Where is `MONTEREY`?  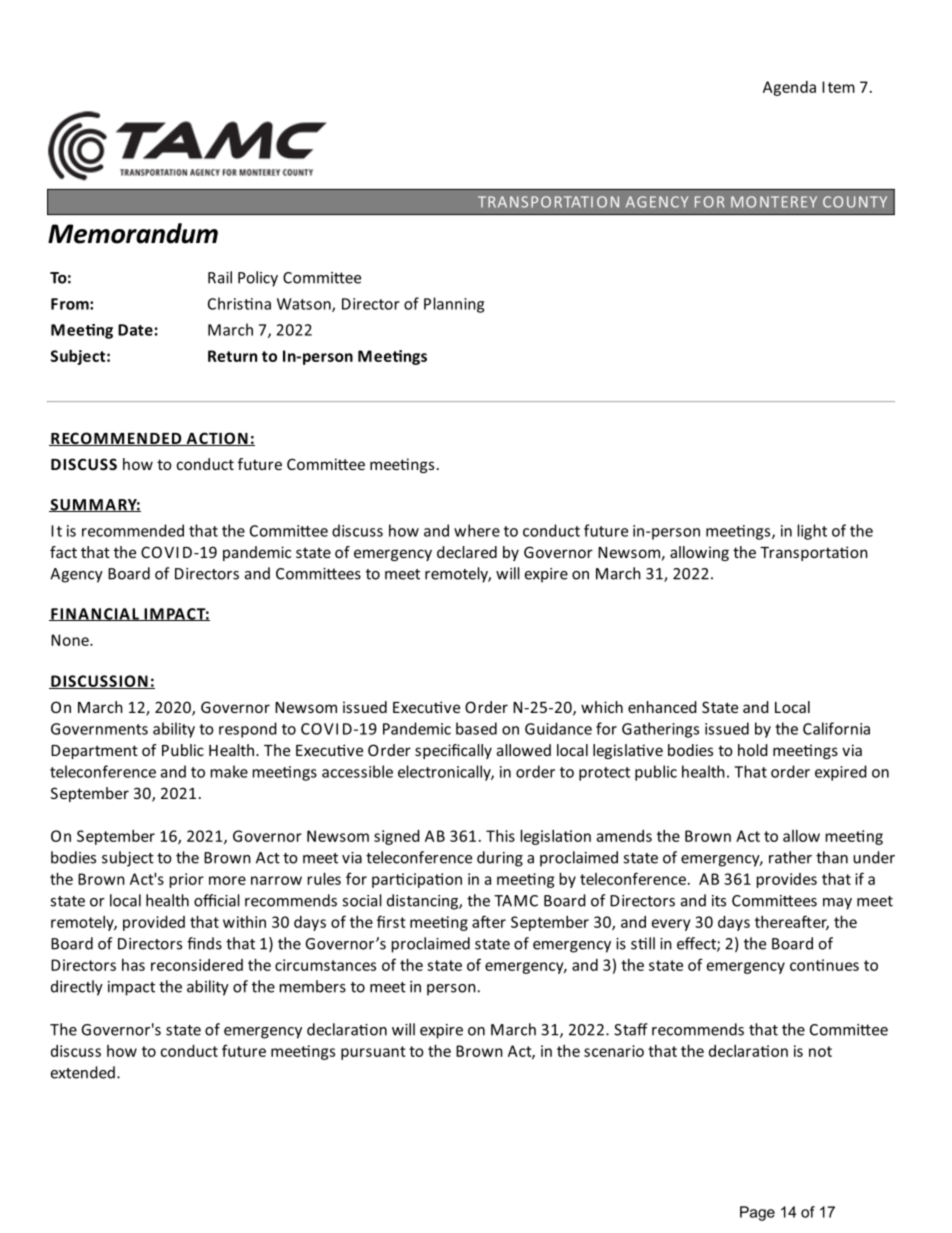 MONTEREY is located at coordinates (774, 202).
